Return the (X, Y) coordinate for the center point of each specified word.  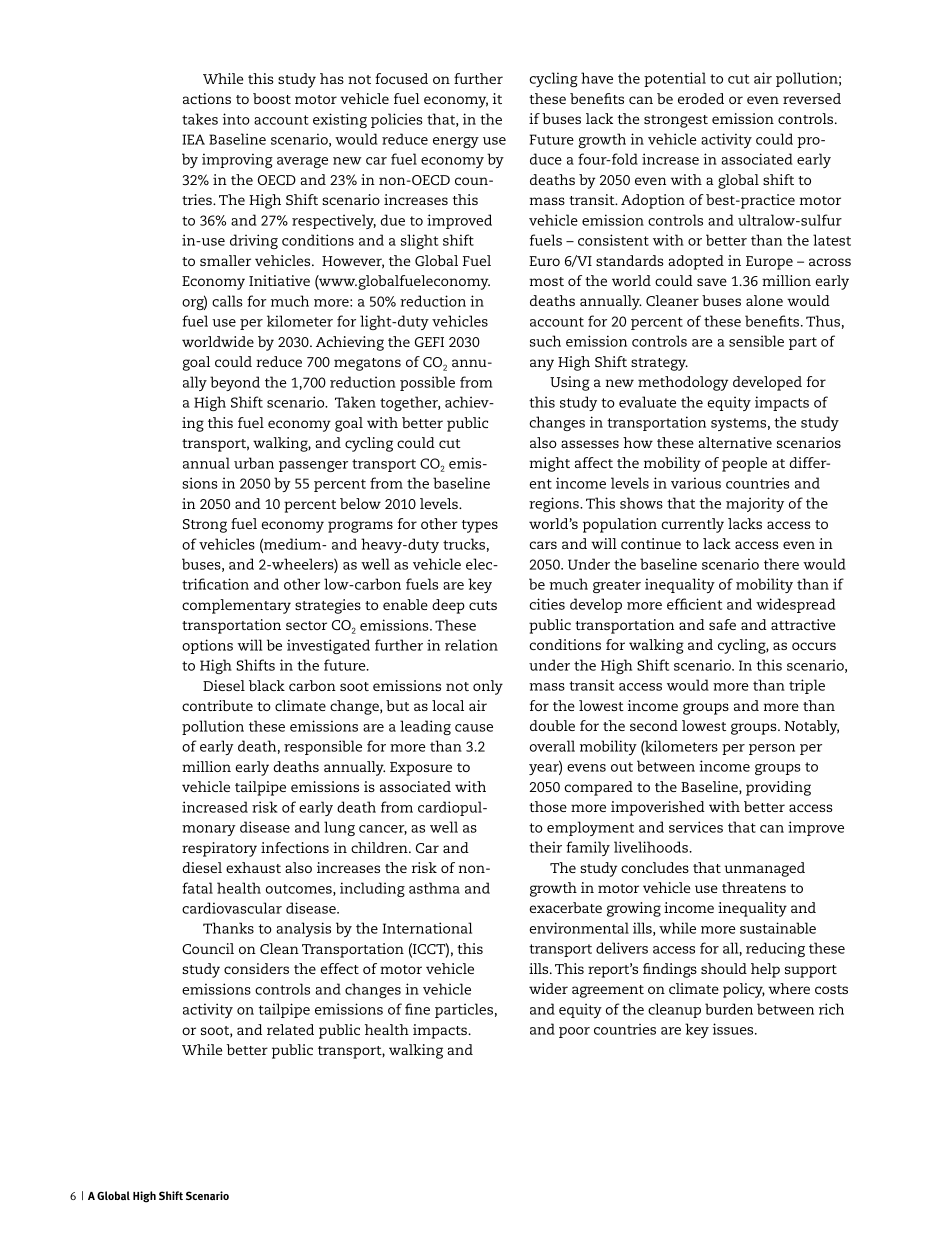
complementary (236, 606)
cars (543, 545)
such (545, 341)
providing (778, 788)
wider (548, 988)
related (290, 1029)
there (781, 564)
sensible (756, 341)
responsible (323, 747)
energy (456, 142)
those (548, 806)
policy (744, 990)
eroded (701, 98)
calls (227, 301)
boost (272, 98)
